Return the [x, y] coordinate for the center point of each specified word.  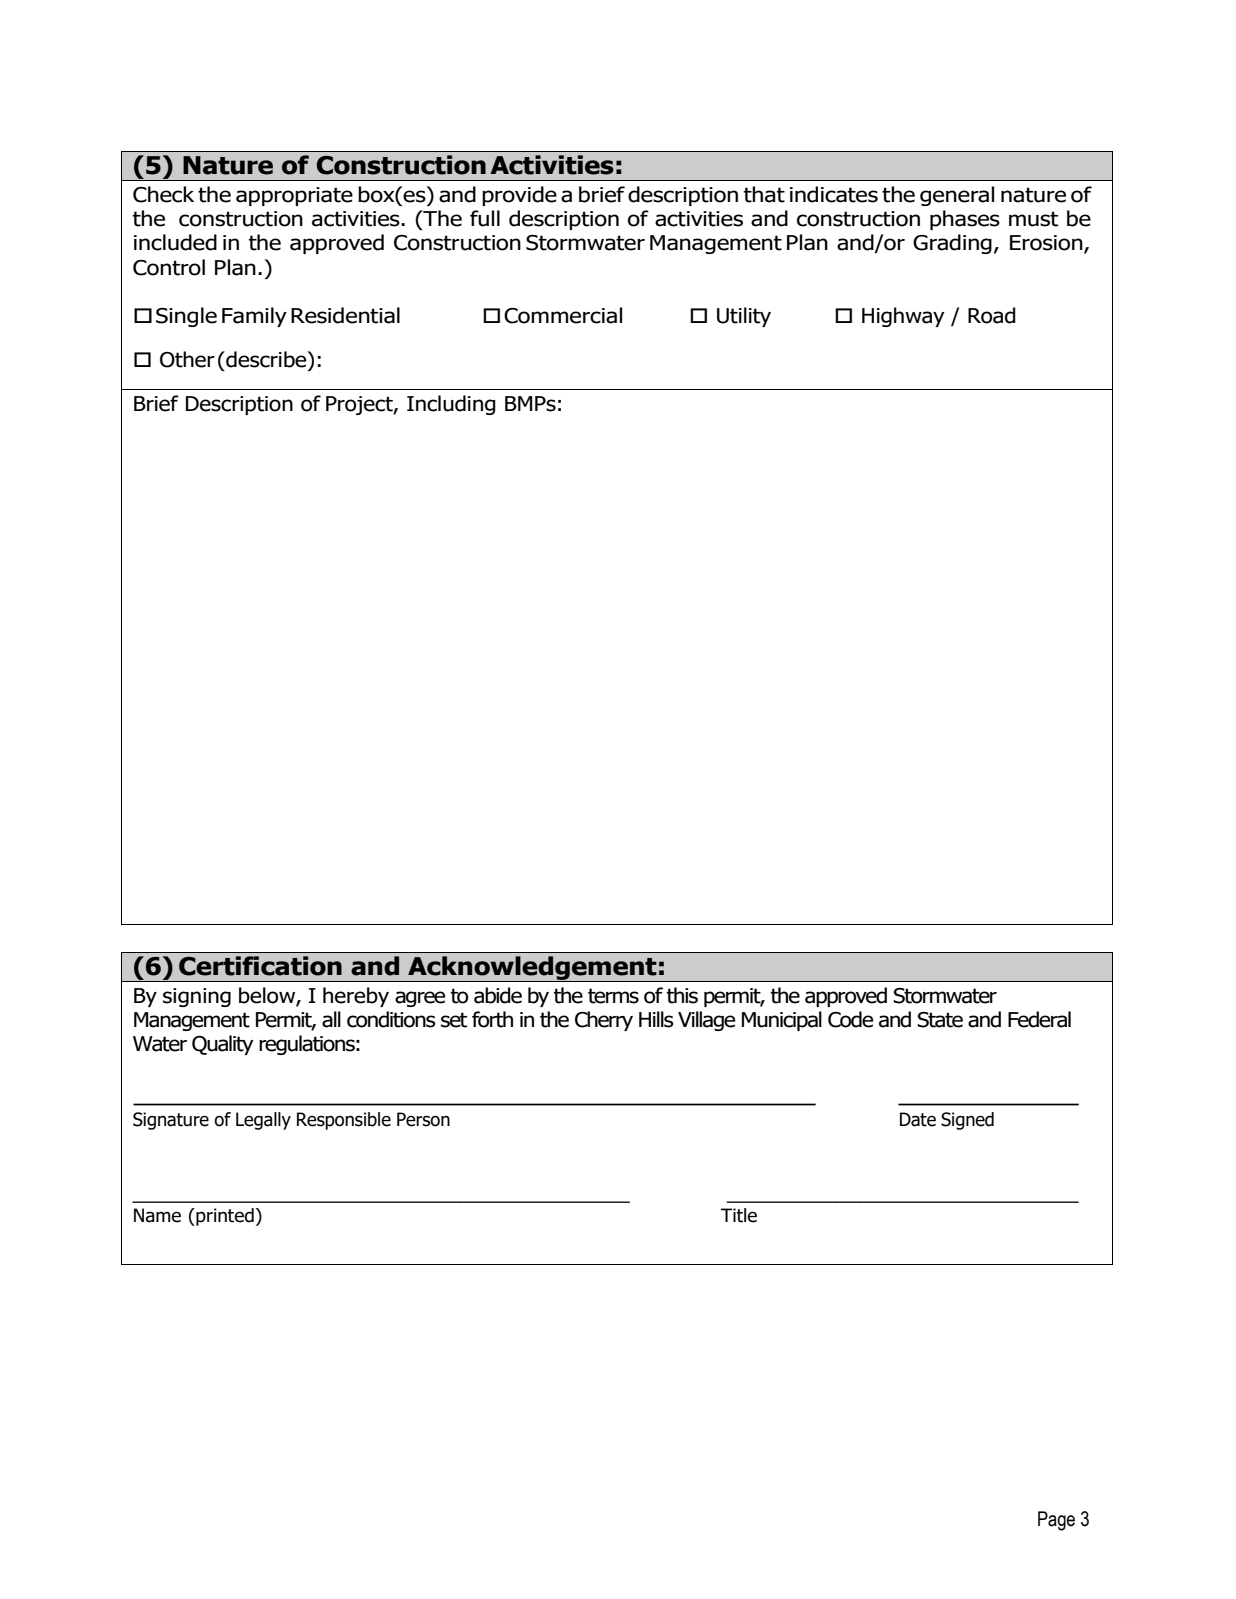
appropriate [294, 196]
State [940, 1020]
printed [224, 1217]
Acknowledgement [532, 969]
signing [197, 997]
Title [739, 1215]
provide [519, 196]
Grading [952, 244]
